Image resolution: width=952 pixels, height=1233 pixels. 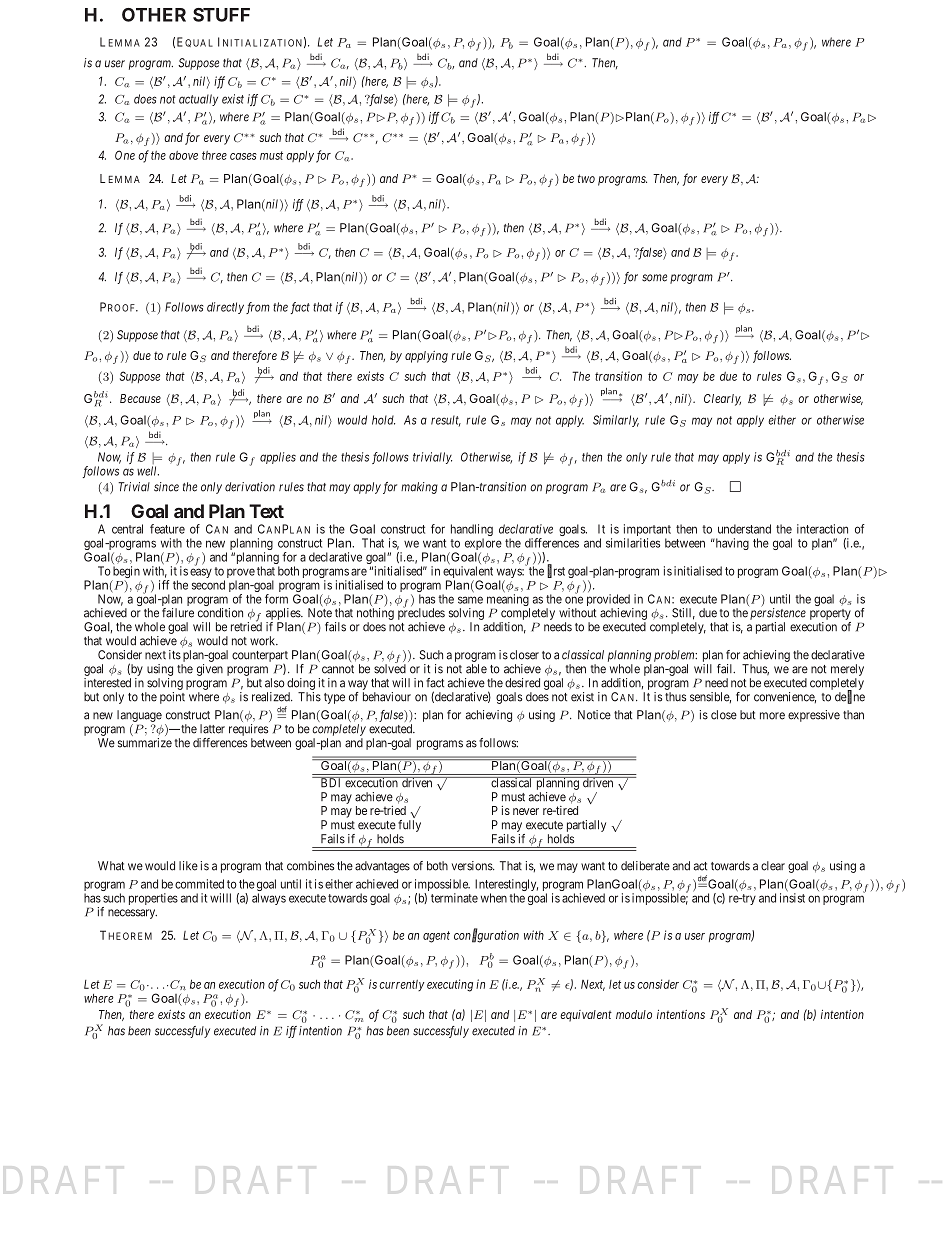 What do you see at coordinates (744, 529) in the screenshot?
I see `understand` at bounding box center [744, 529].
